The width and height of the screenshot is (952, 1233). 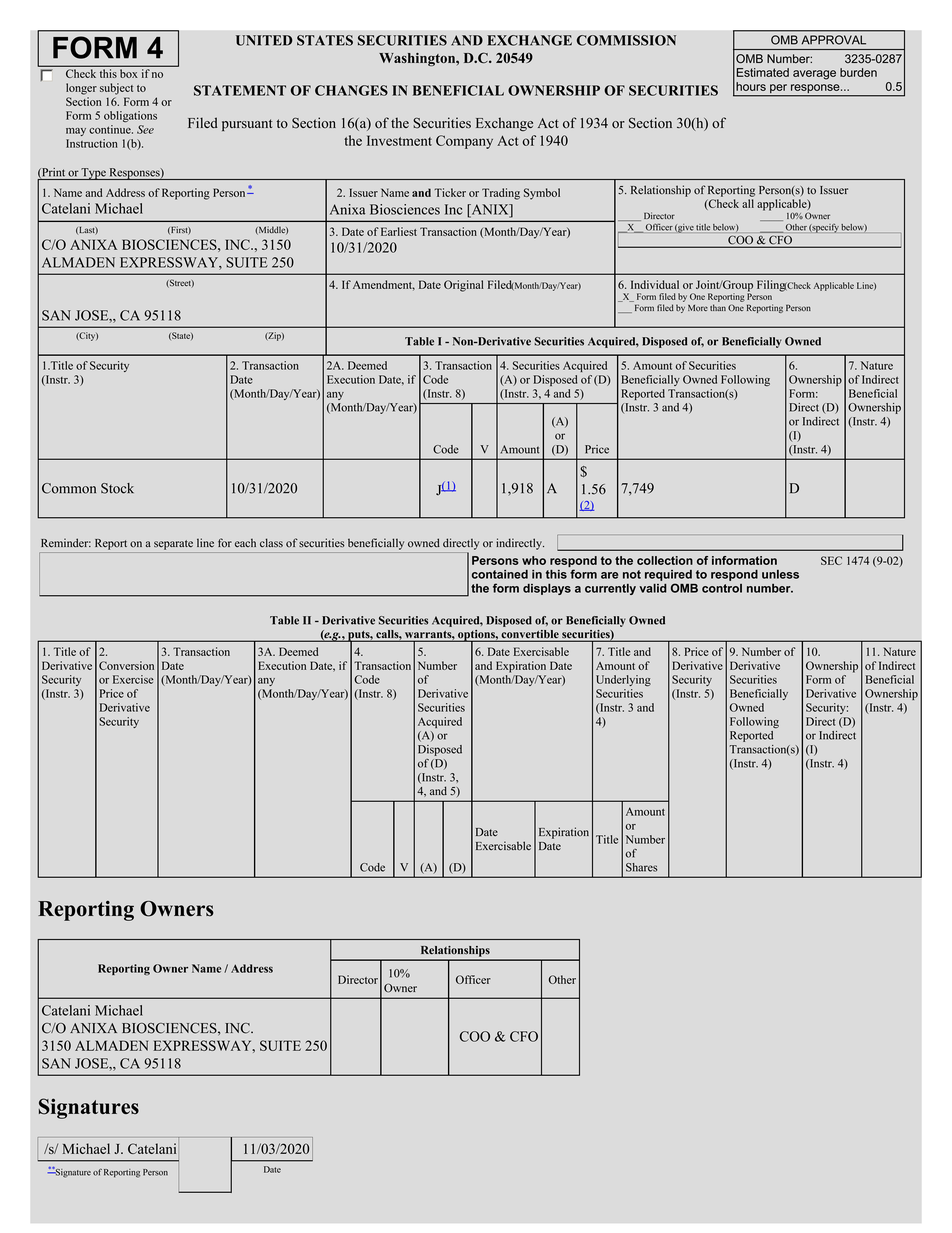 What do you see at coordinates (399, 231) in the screenshot?
I see `Earliest` at bounding box center [399, 231].
